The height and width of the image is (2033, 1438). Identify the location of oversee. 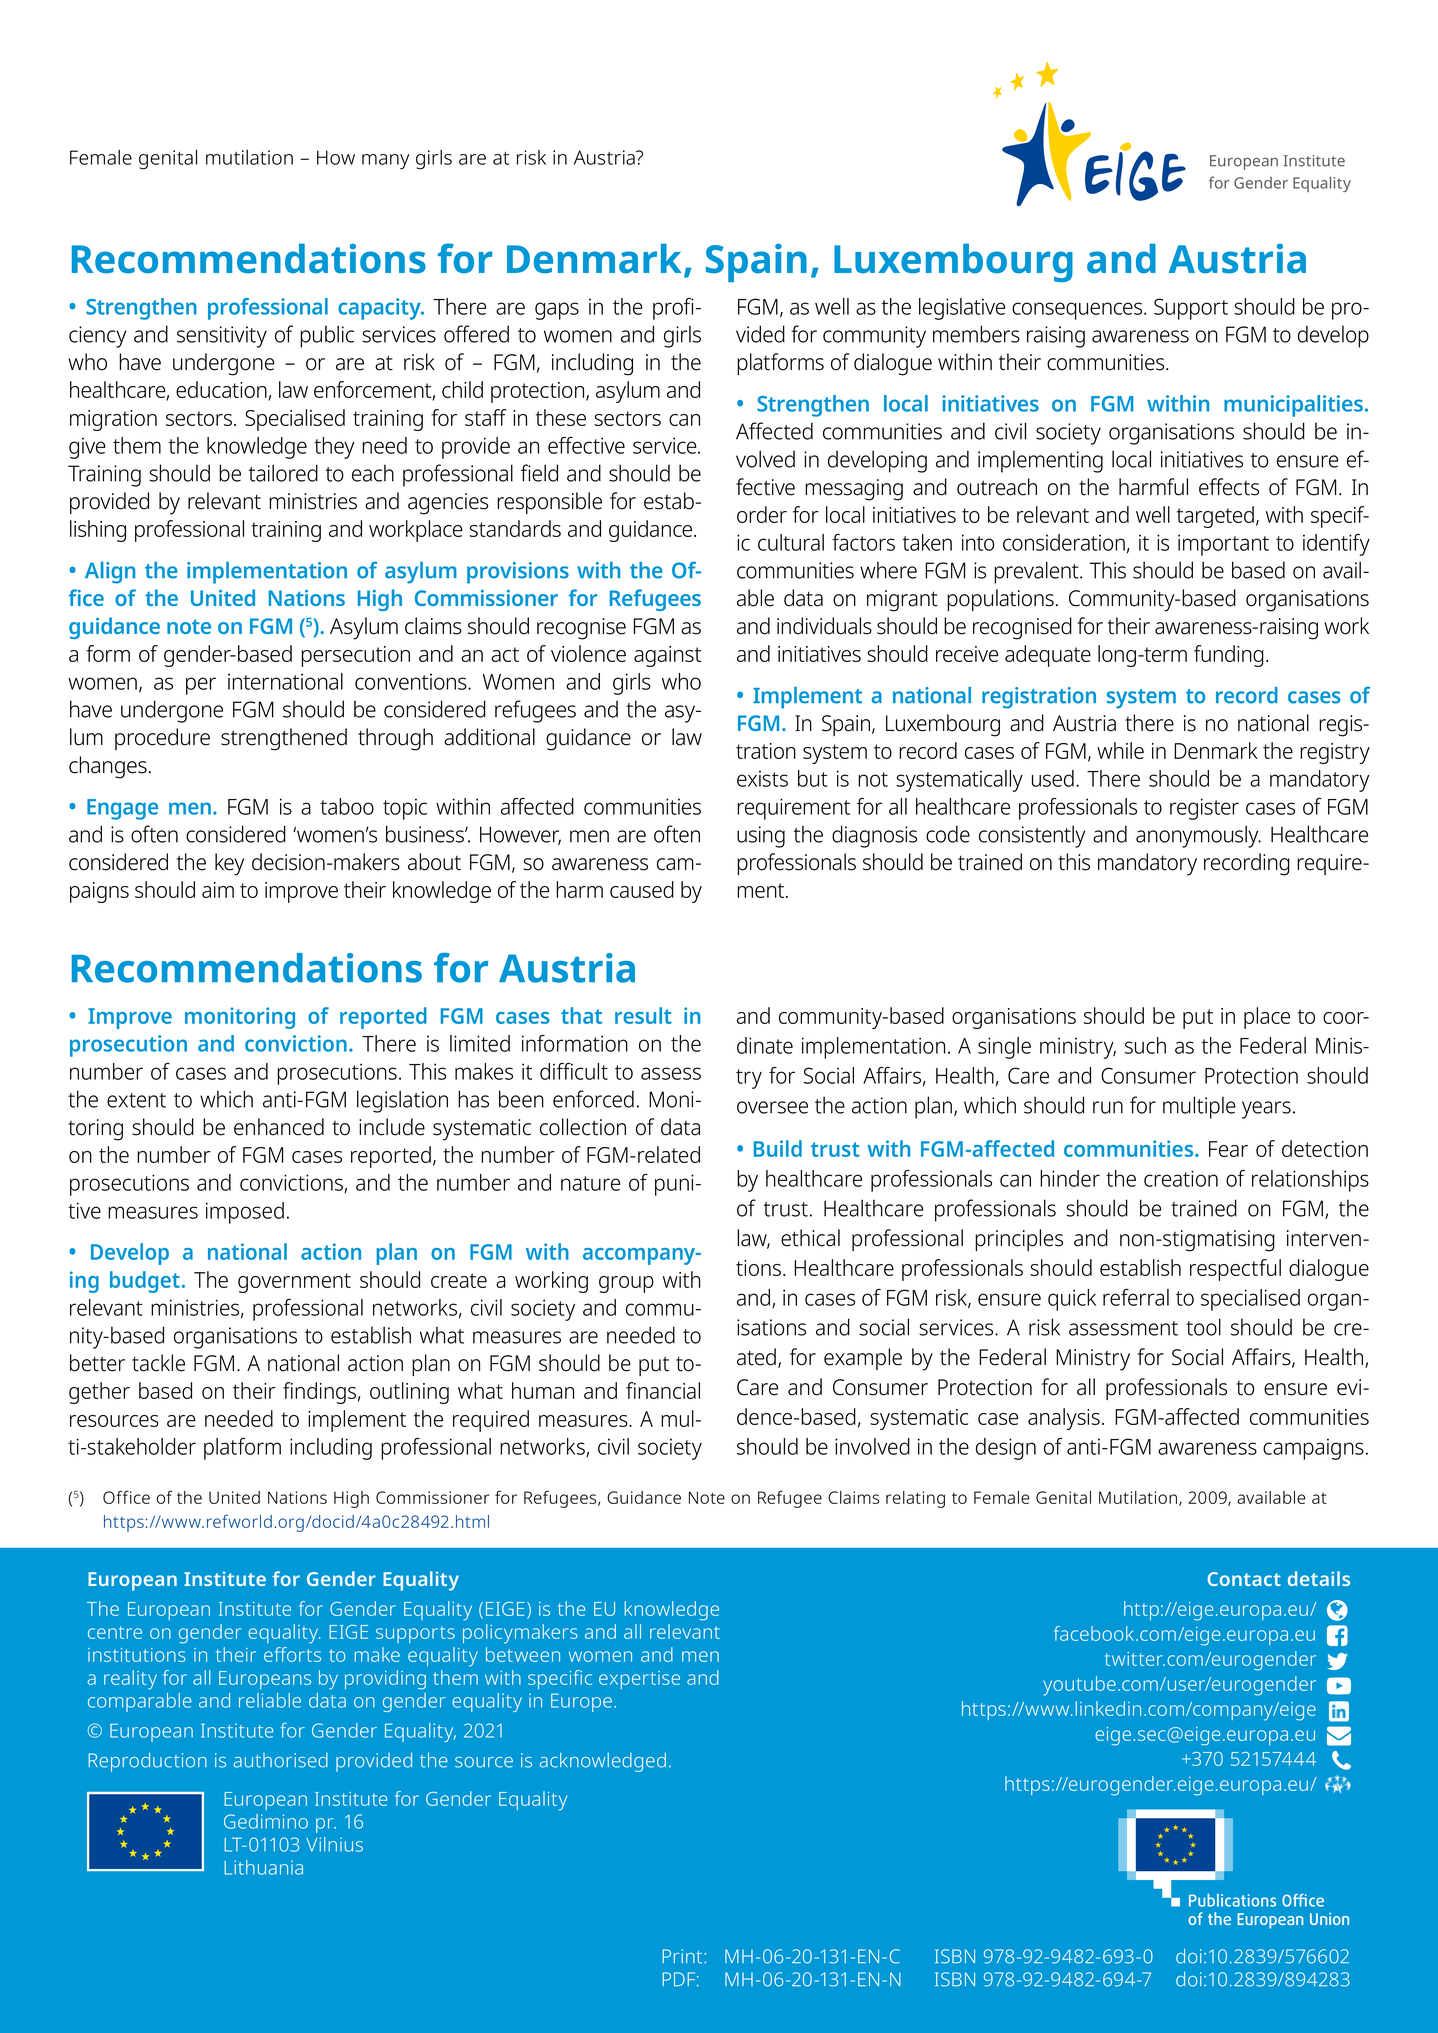
(772, 1107).
